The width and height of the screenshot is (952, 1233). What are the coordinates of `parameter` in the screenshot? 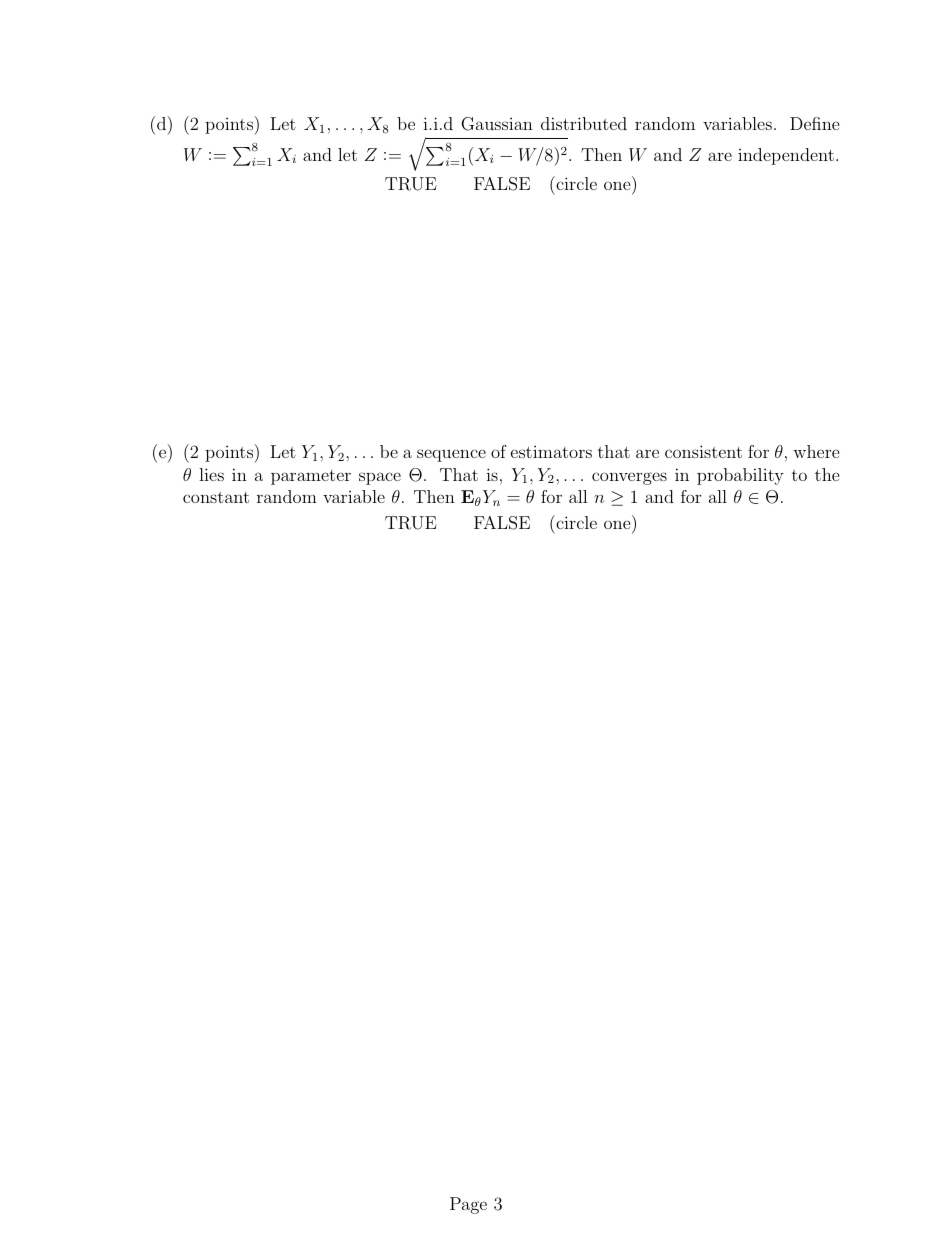 It's located at (311, 477).
